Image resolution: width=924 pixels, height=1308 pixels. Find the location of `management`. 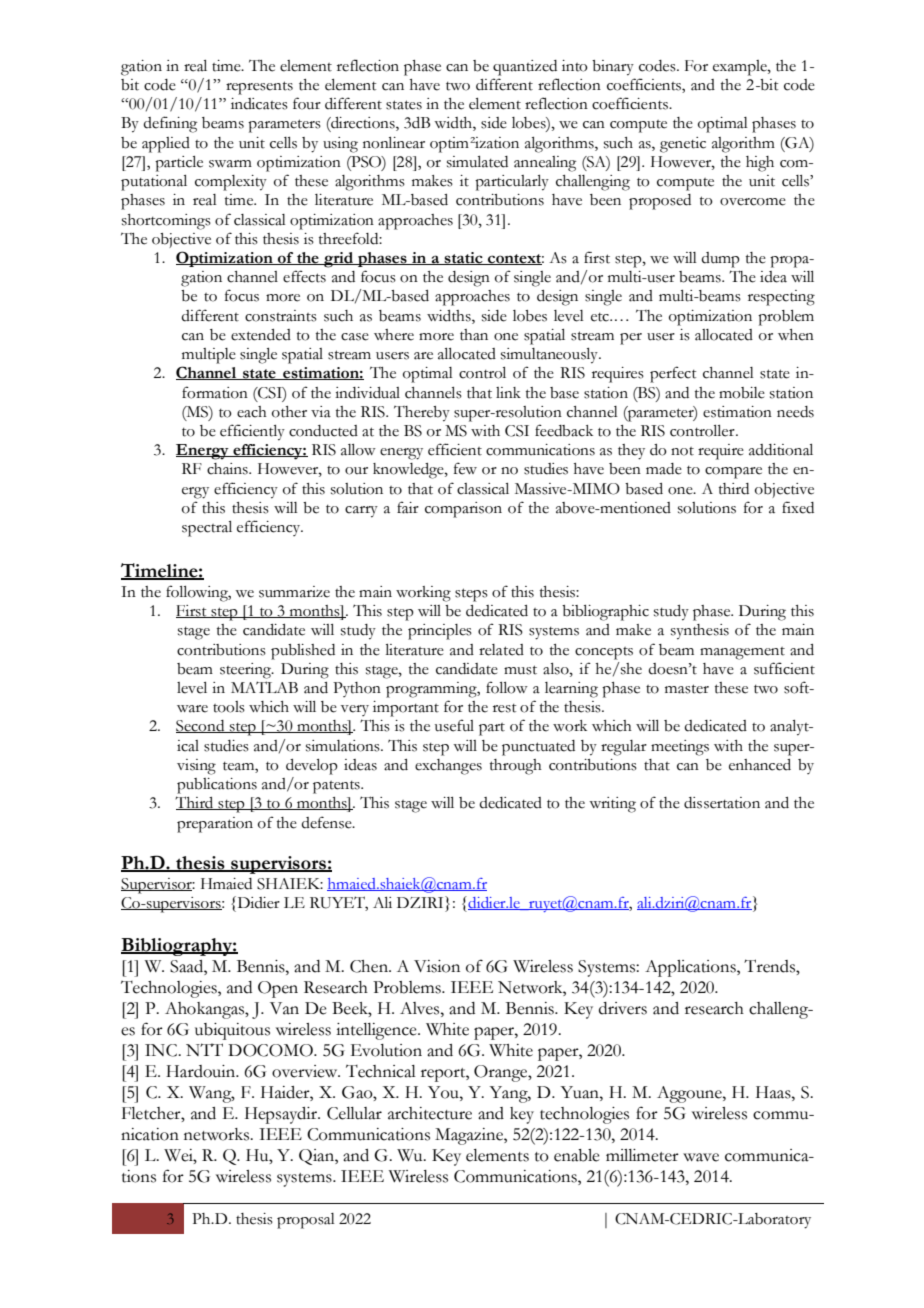

management is located at coordinates (742, 653).
